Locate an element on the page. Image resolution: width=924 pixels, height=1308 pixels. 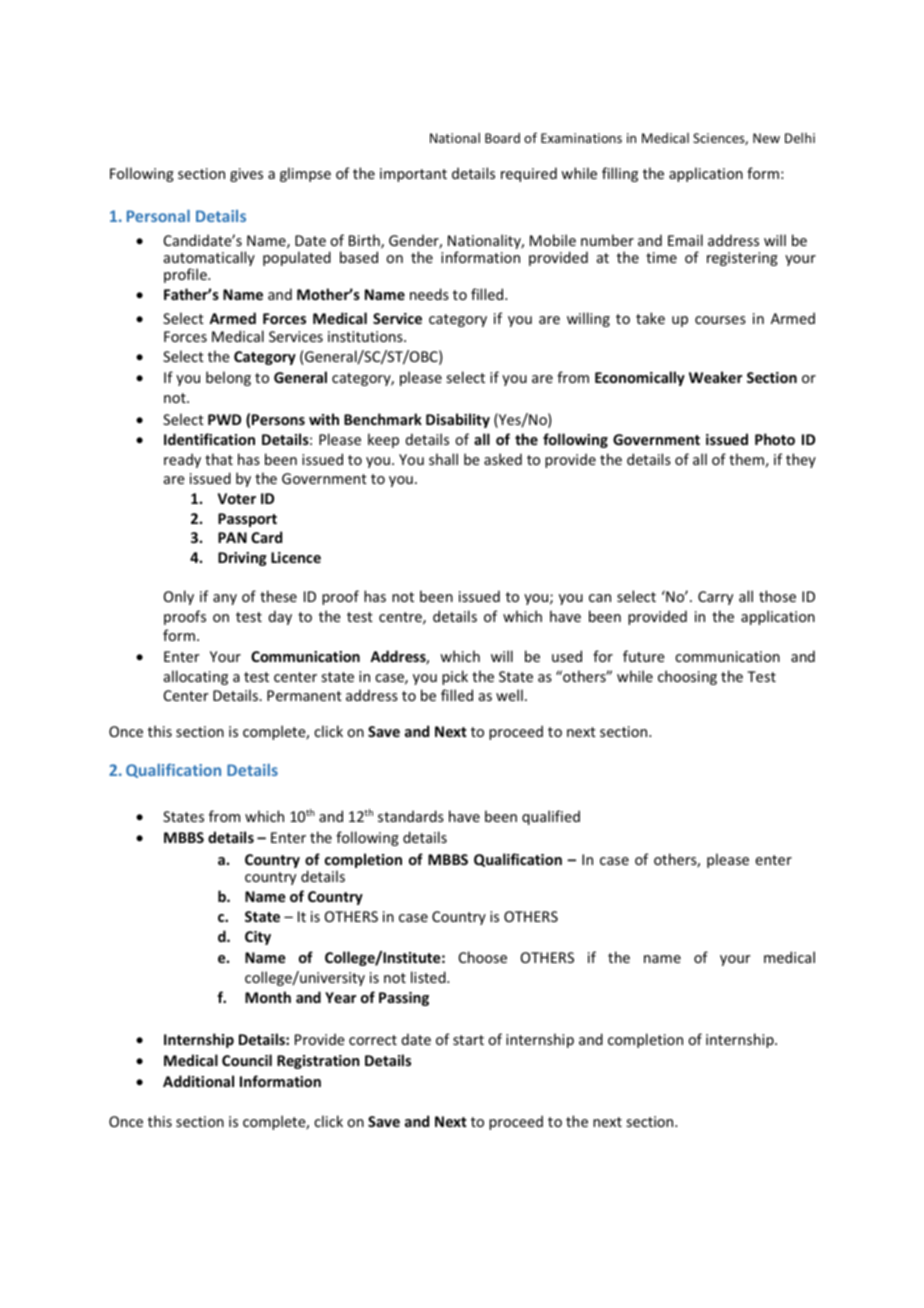
any is located at coordinates (225, 599).
